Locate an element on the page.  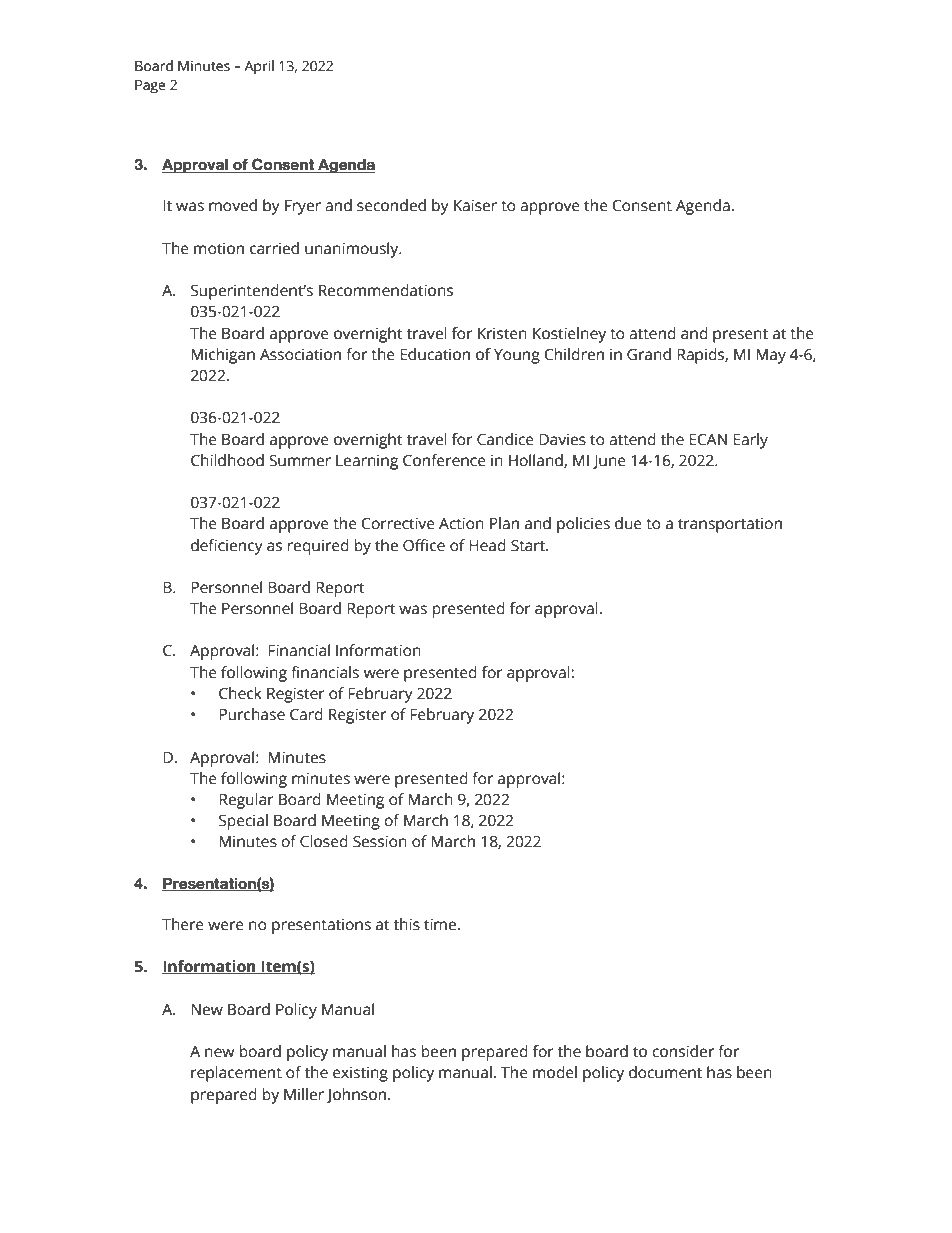
transportation is located at coordinates (730, 525).
